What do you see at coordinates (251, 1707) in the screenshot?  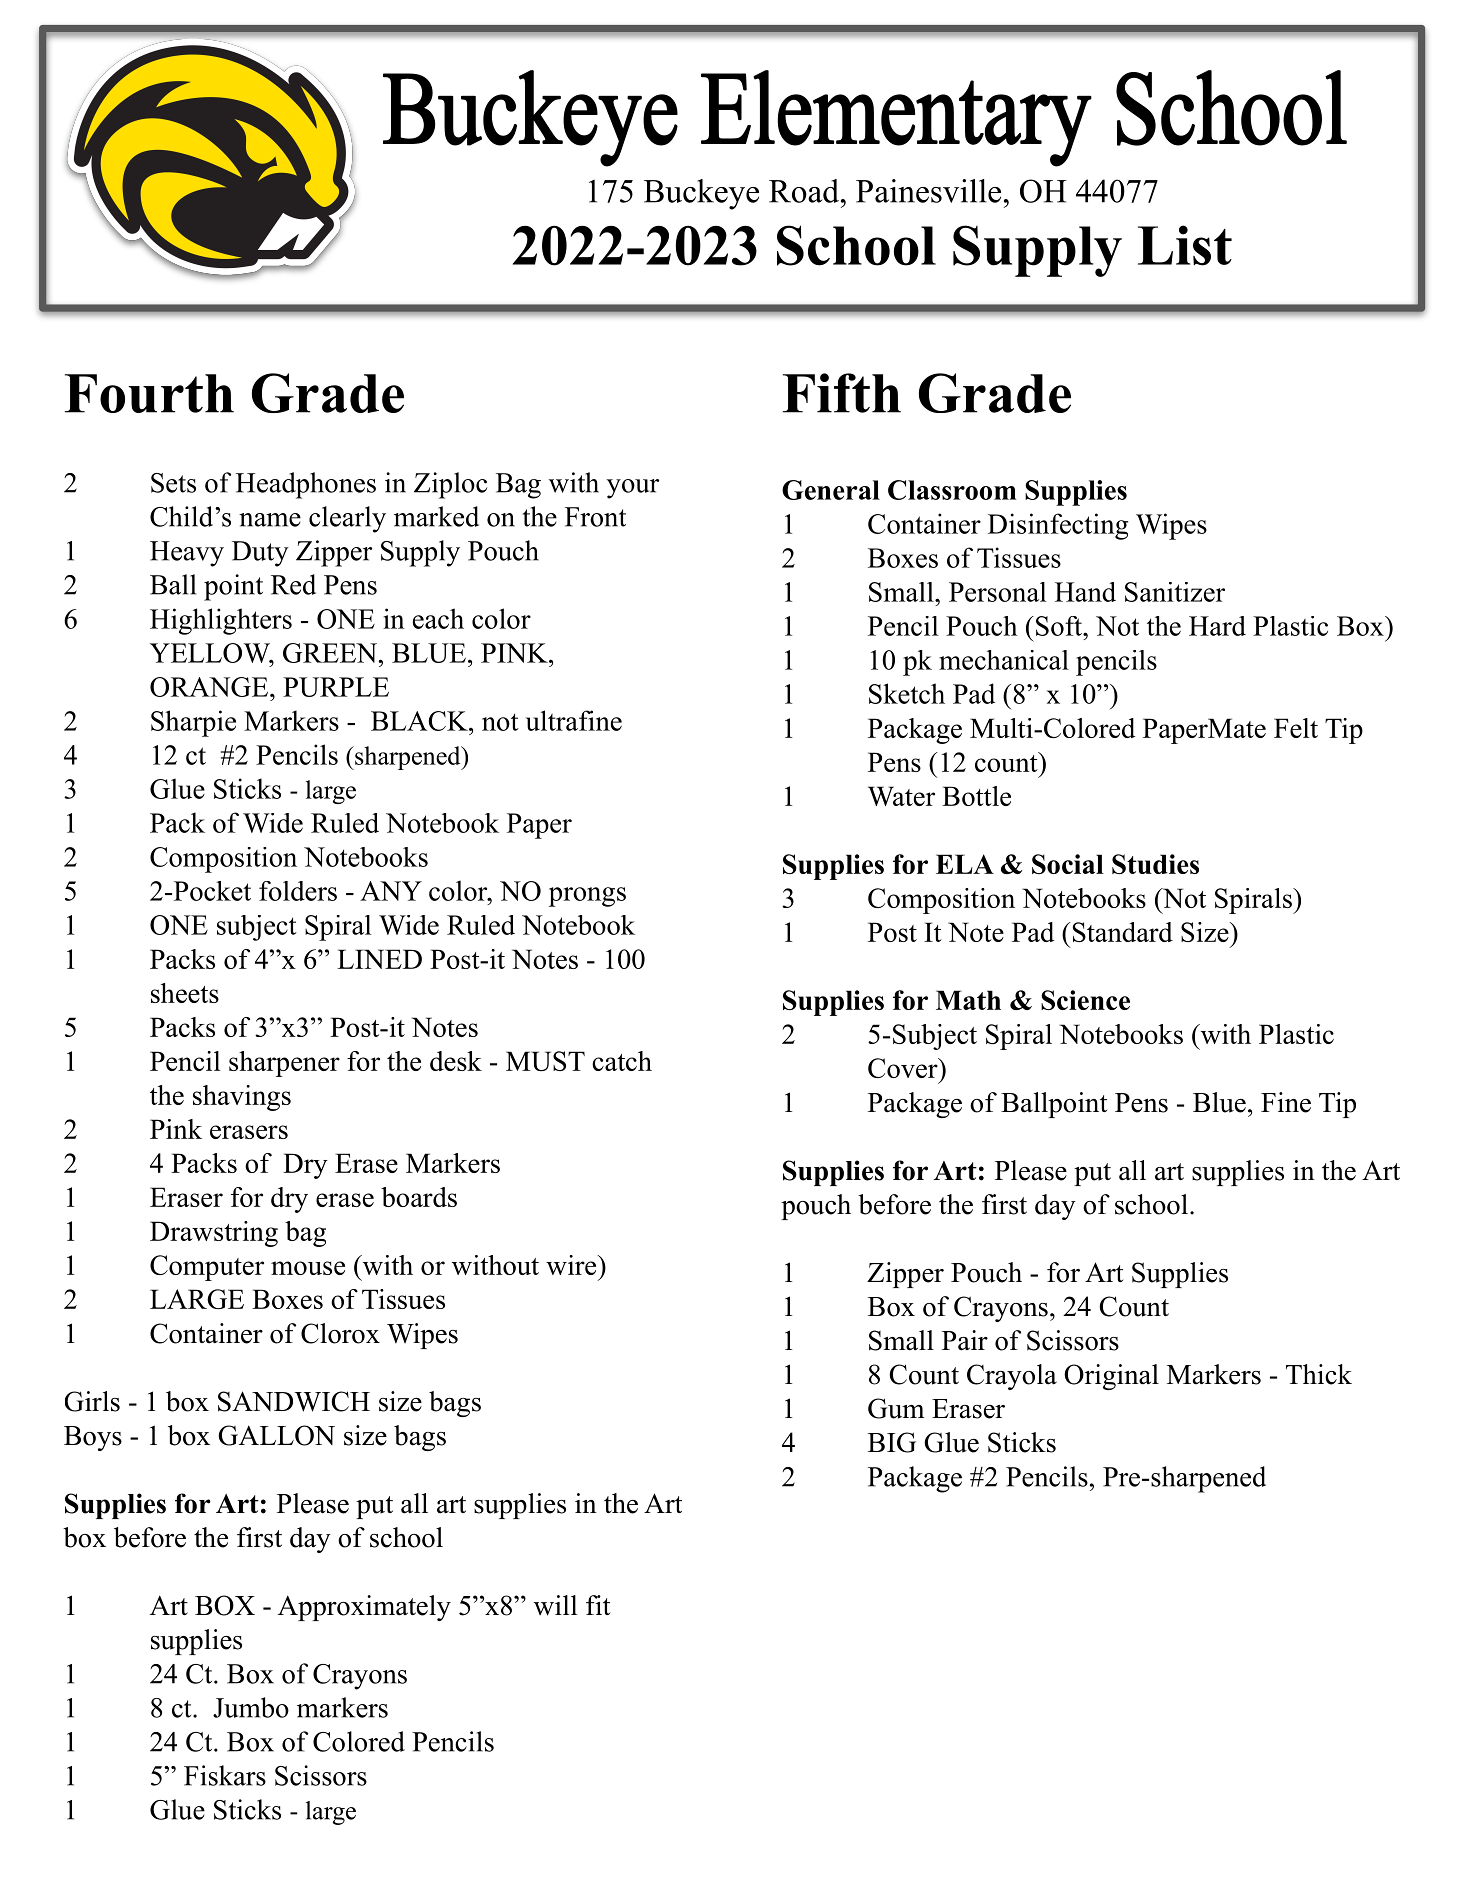 I see `Jumbo` at bounding box center [251, 1707].
